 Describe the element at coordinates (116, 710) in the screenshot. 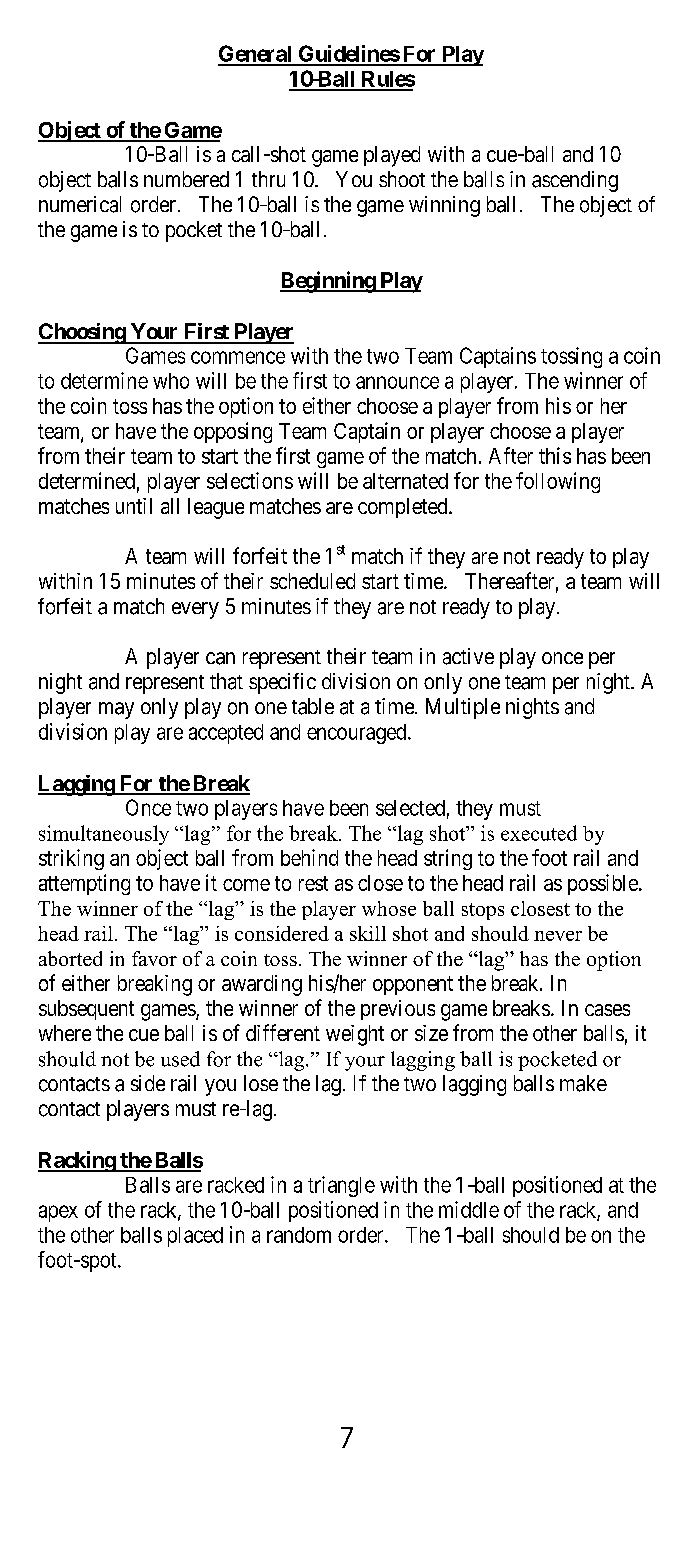

I see `may` at that location.
